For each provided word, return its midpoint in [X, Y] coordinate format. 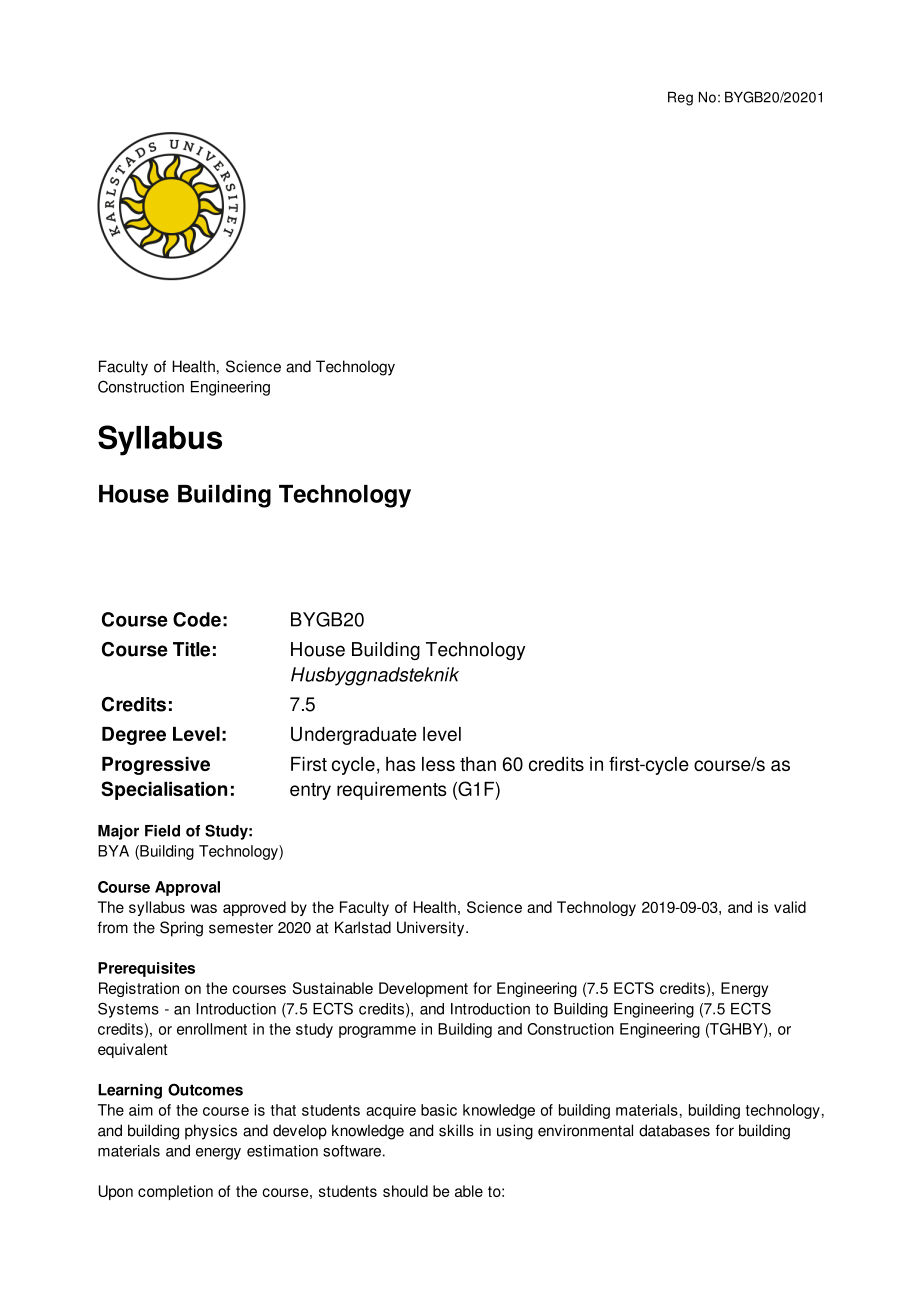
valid [790, 907]
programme [377, 1032]
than [478, 764]
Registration [139, 989]
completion [175, 1192]
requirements [392, 791]
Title [191, 649]
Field [162, 831]
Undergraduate [354, 736]
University [432, 929]
